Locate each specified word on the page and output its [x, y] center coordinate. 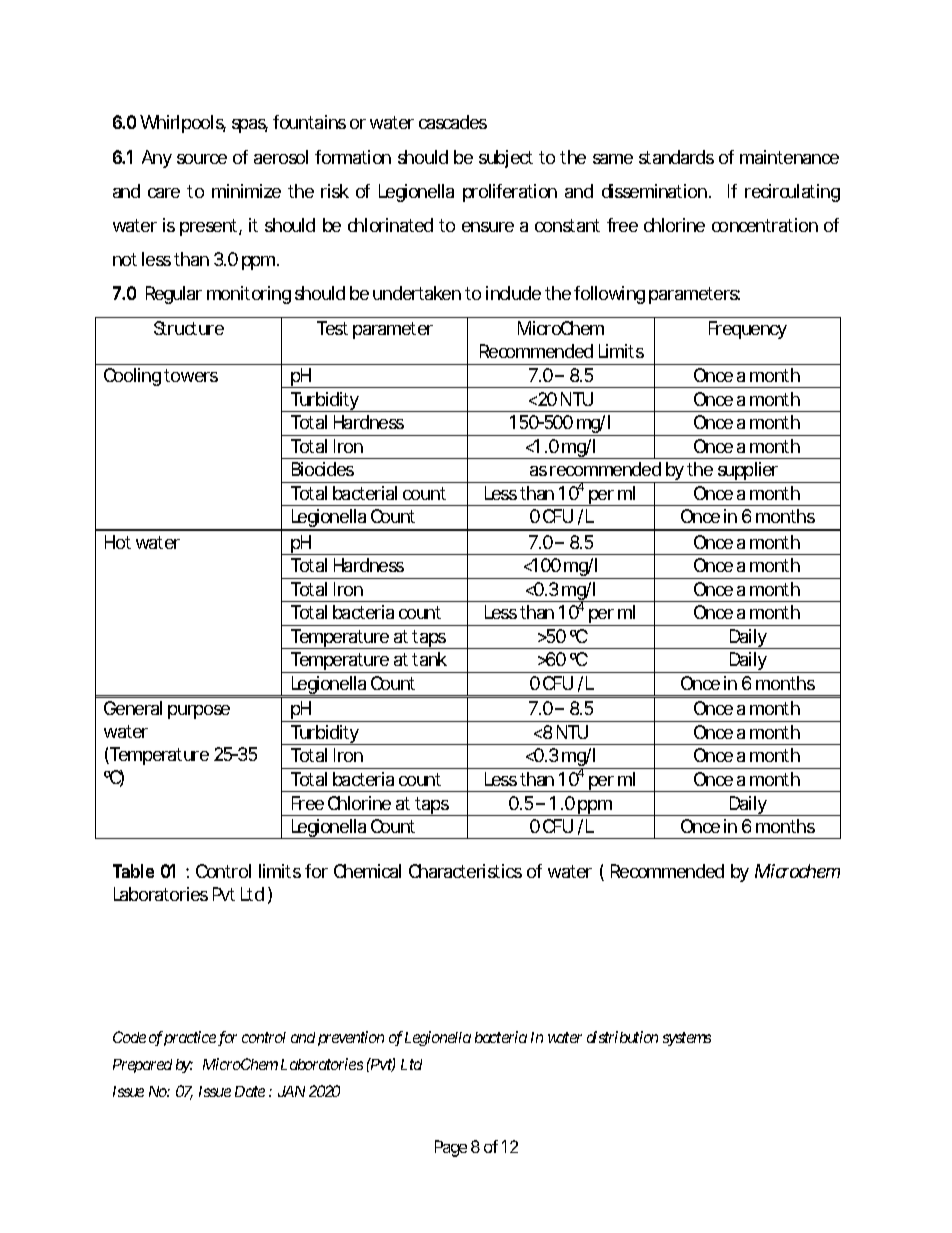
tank [429, 659]
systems [687, 1039]
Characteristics [465, 871]
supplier [748, 472]
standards [676, 157]
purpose [199, 712]
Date [250, 1091]
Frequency [748, 330]
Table [133, 871]
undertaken [417, 293]
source [202, 159]
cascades [453, 122]
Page [451, 1148]
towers [191, 375]
